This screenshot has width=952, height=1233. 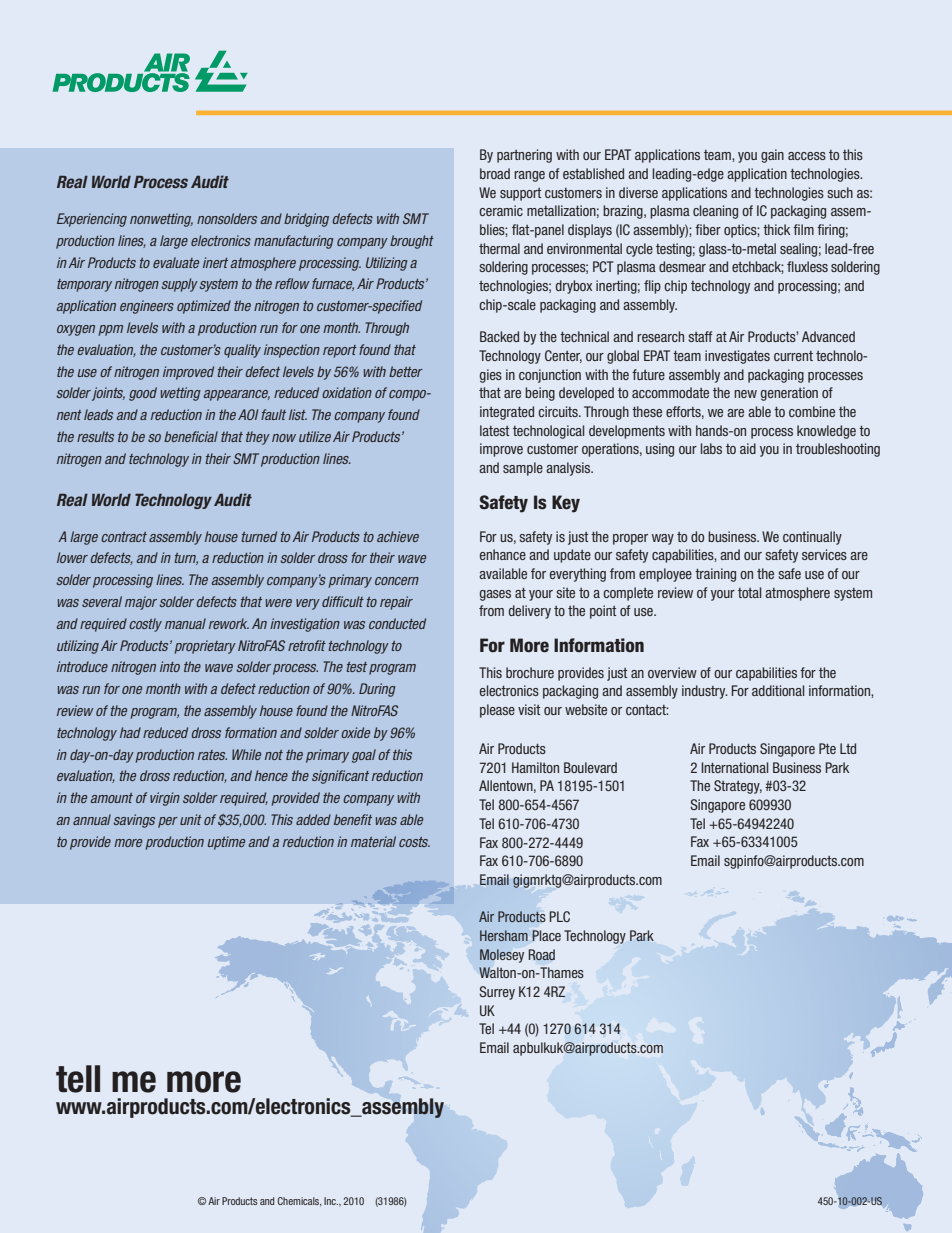 I want to click on achieve, so click(x=398, y=536).
